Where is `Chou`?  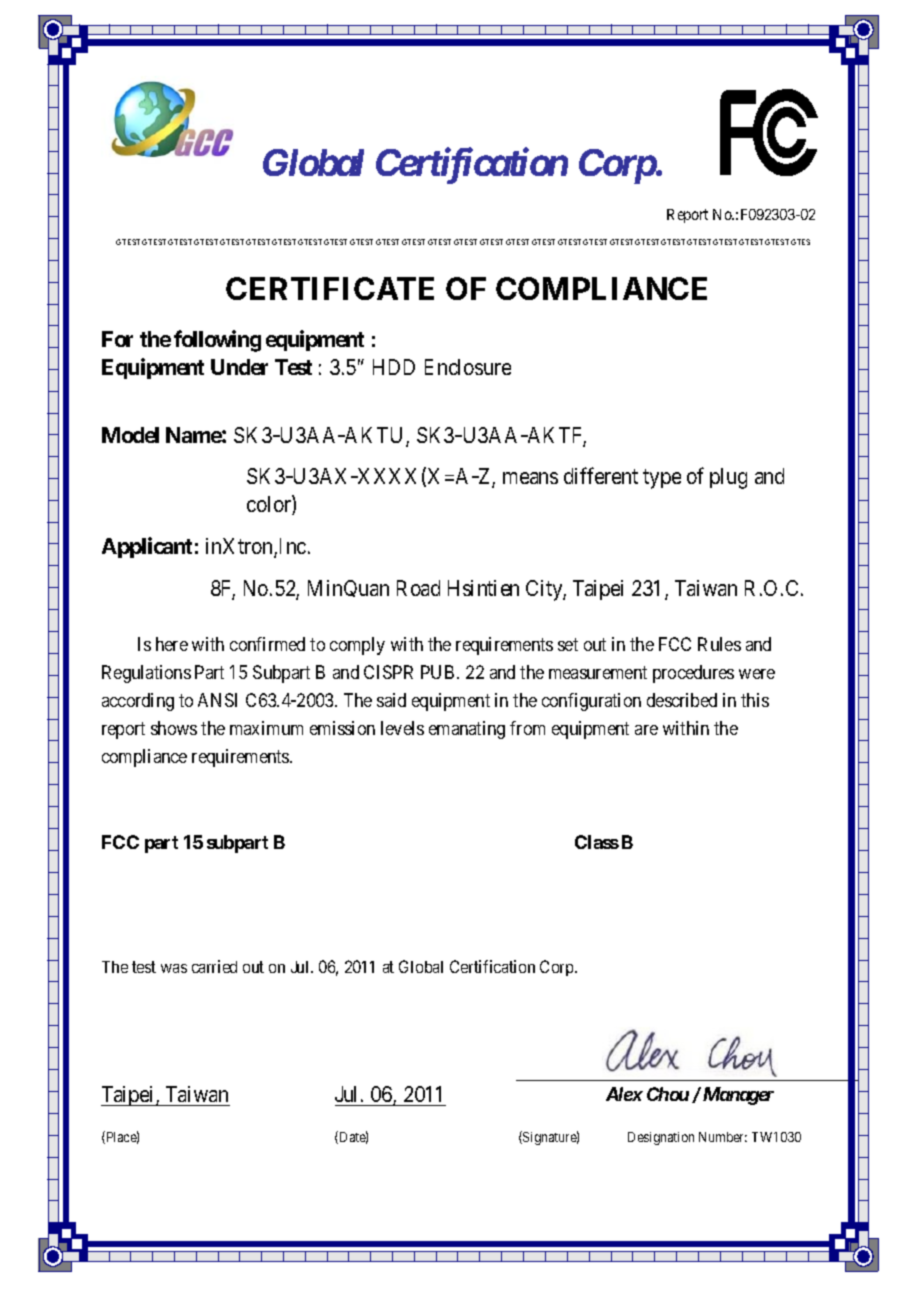 Chou is located at coordinates (668, 1094).
